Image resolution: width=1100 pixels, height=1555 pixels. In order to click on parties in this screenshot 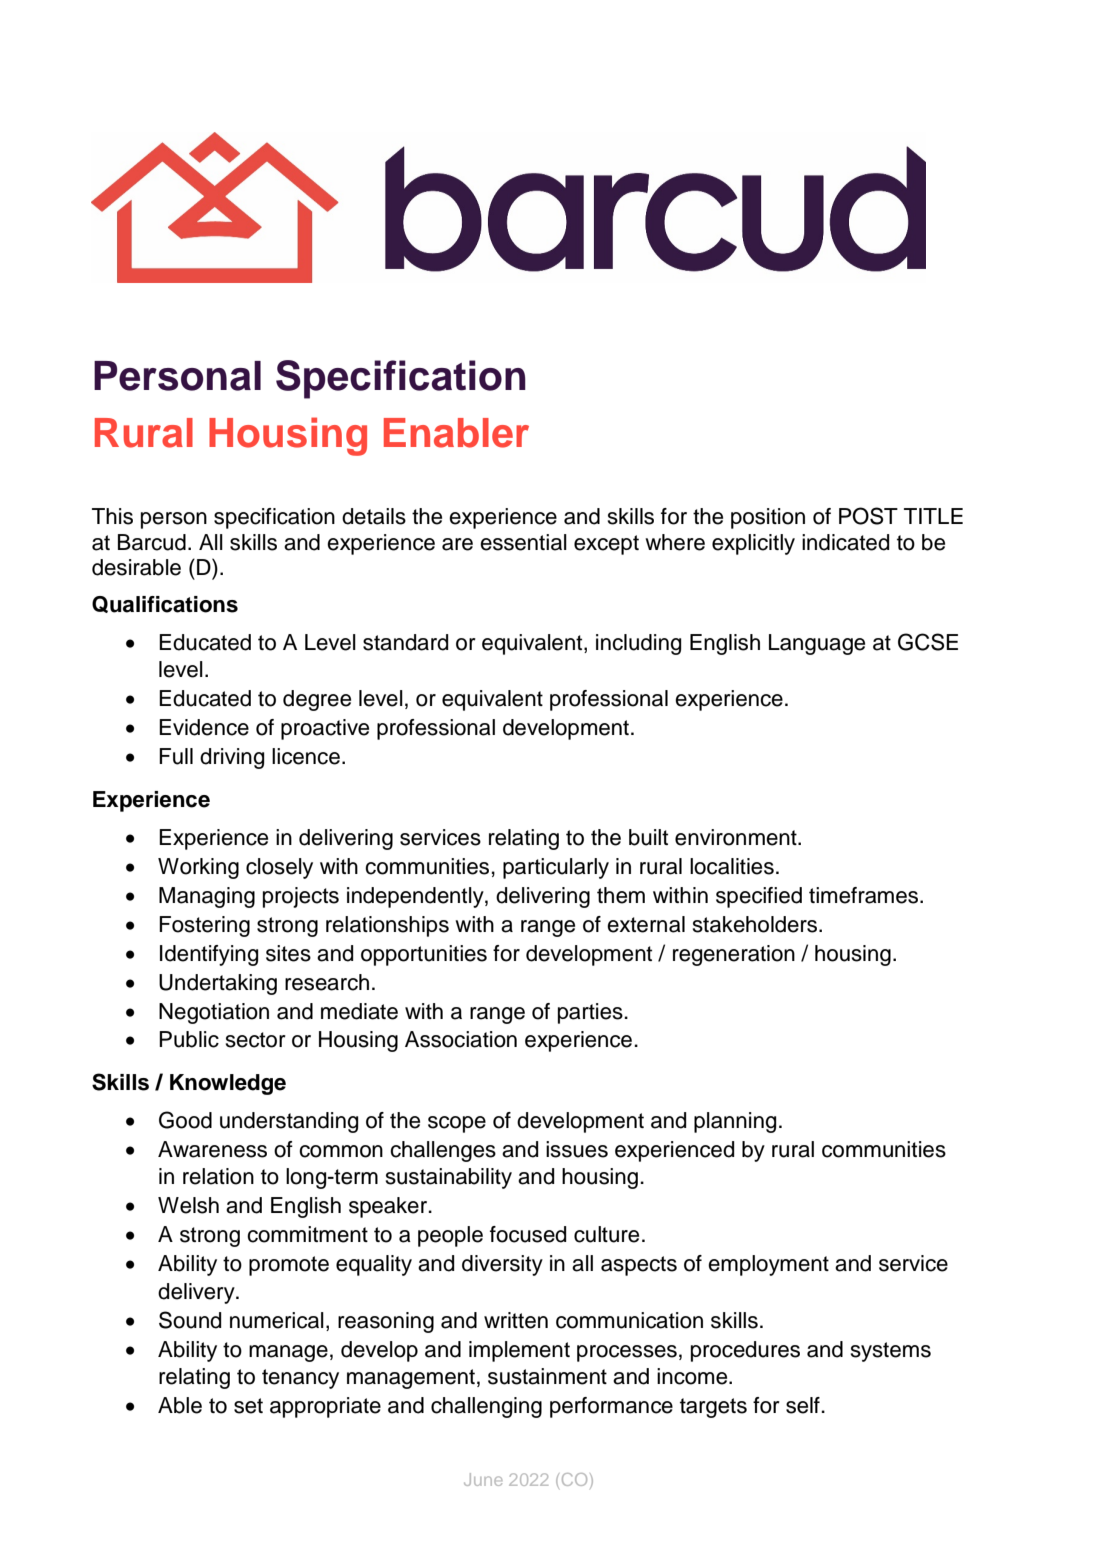, I will do `click(591, 1013)`.
